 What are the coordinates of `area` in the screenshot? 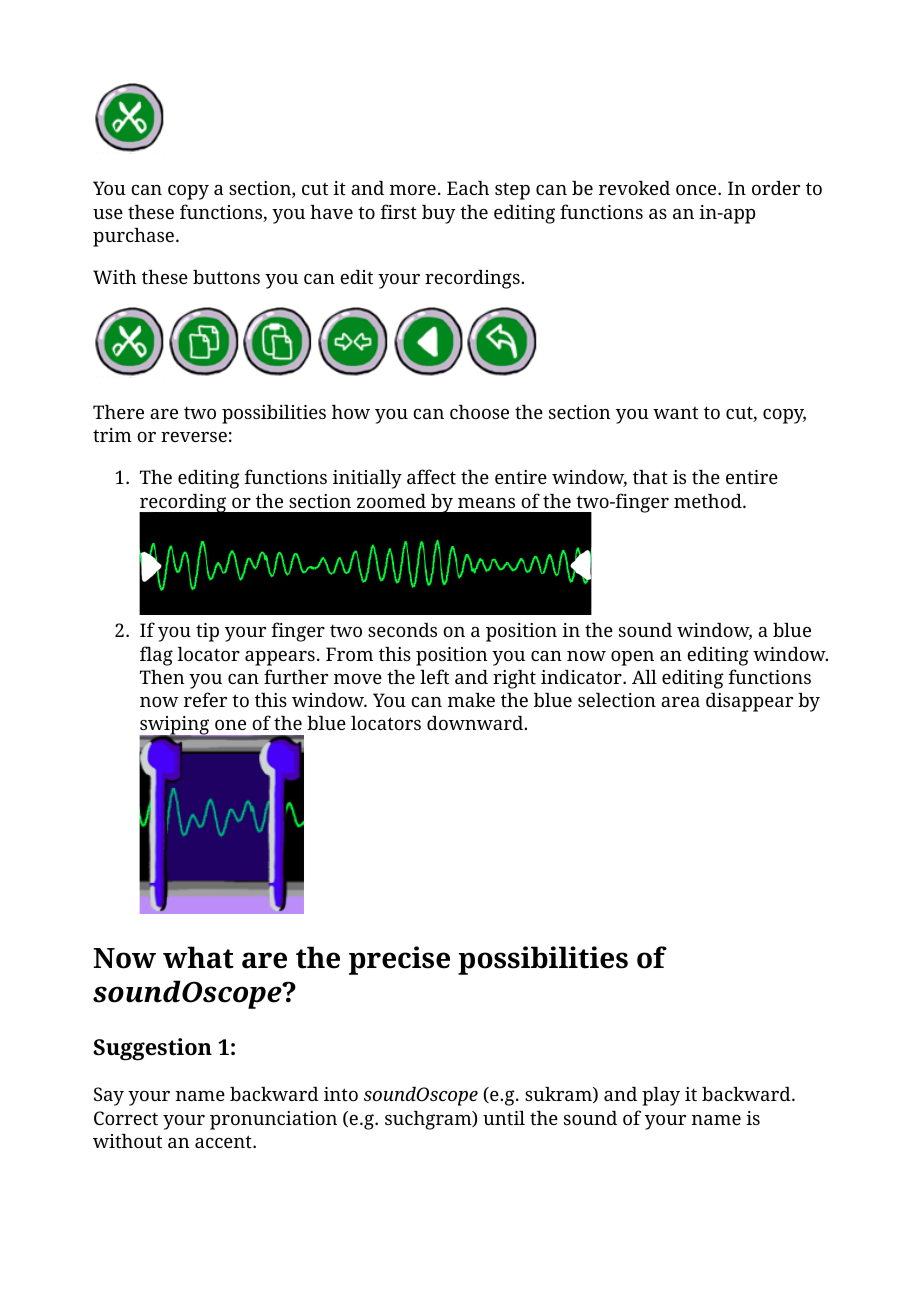 It's located at (680, 702).
